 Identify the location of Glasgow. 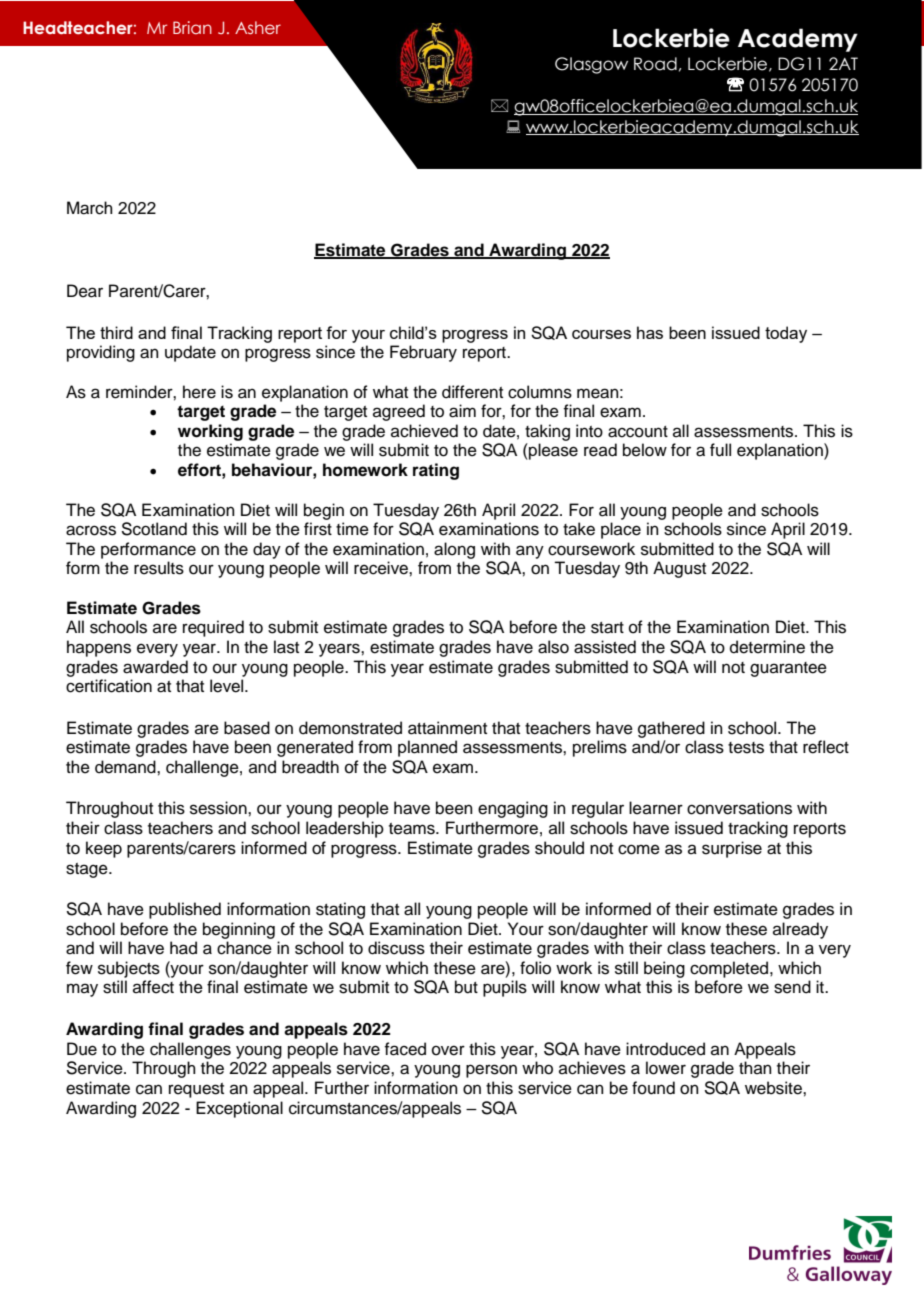
(591, 65).
